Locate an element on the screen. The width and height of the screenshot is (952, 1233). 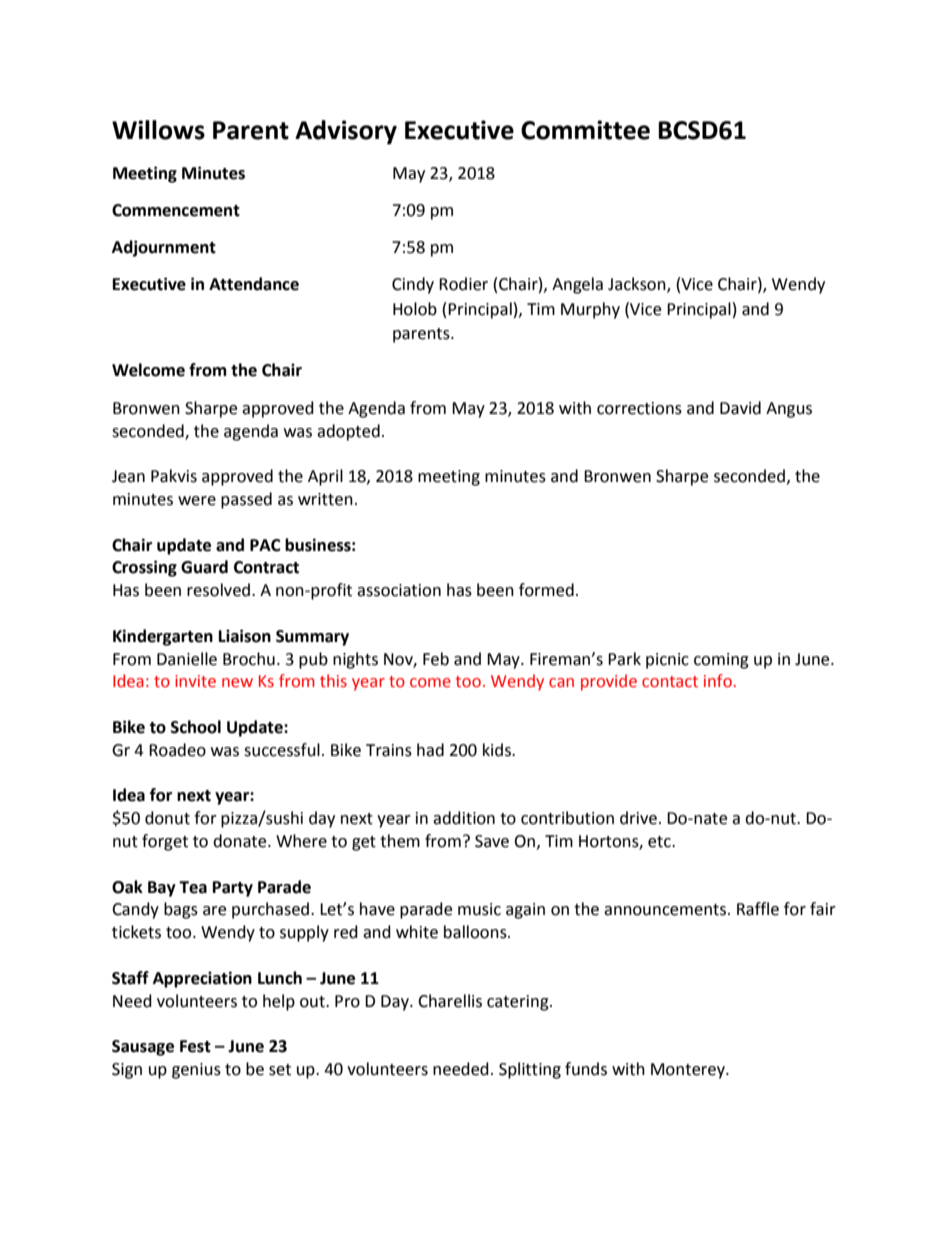
Splitting is located at coordinates (530, 1070).
